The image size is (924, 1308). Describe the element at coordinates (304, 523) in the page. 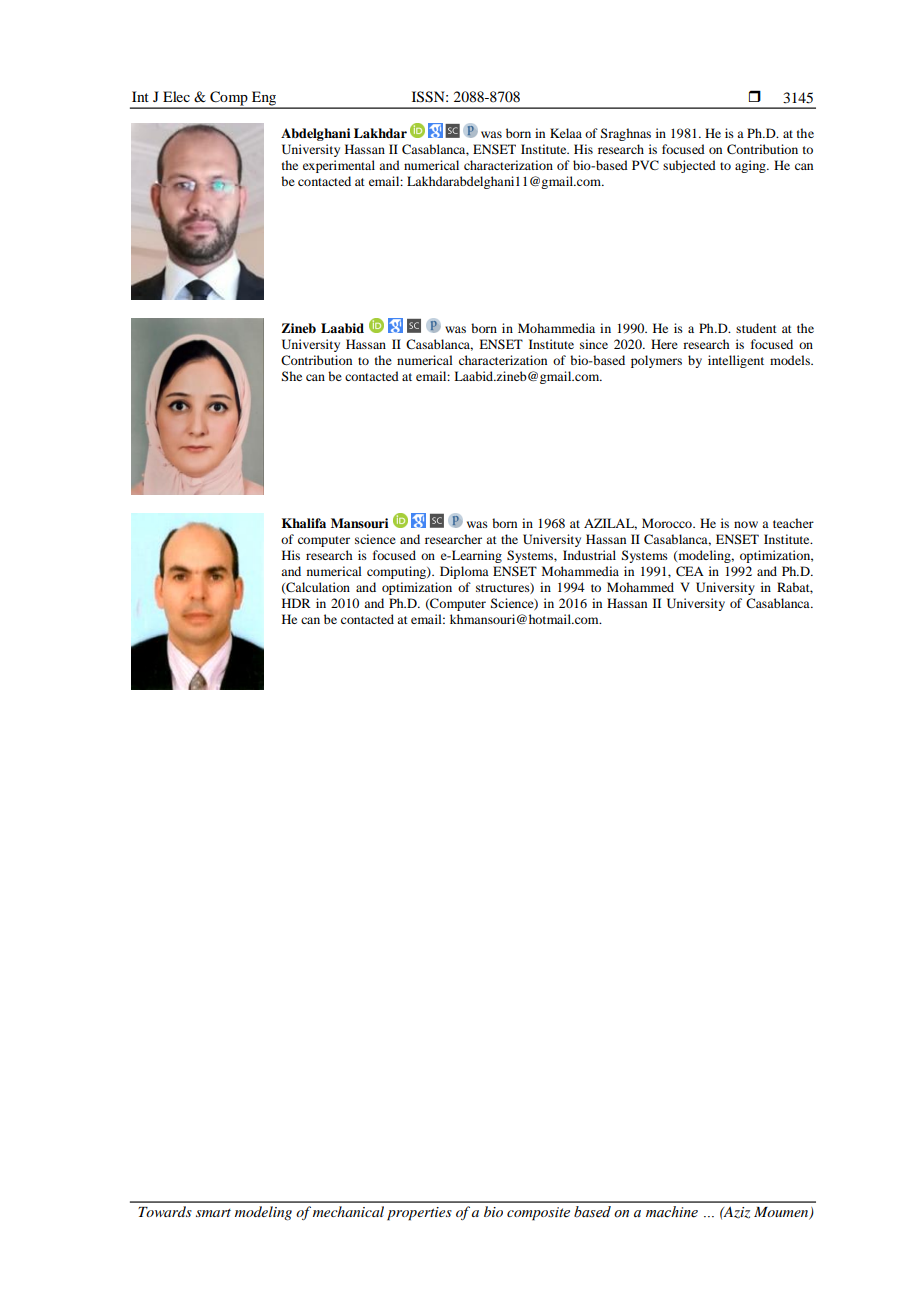

I see `Khalifa` at that location.
